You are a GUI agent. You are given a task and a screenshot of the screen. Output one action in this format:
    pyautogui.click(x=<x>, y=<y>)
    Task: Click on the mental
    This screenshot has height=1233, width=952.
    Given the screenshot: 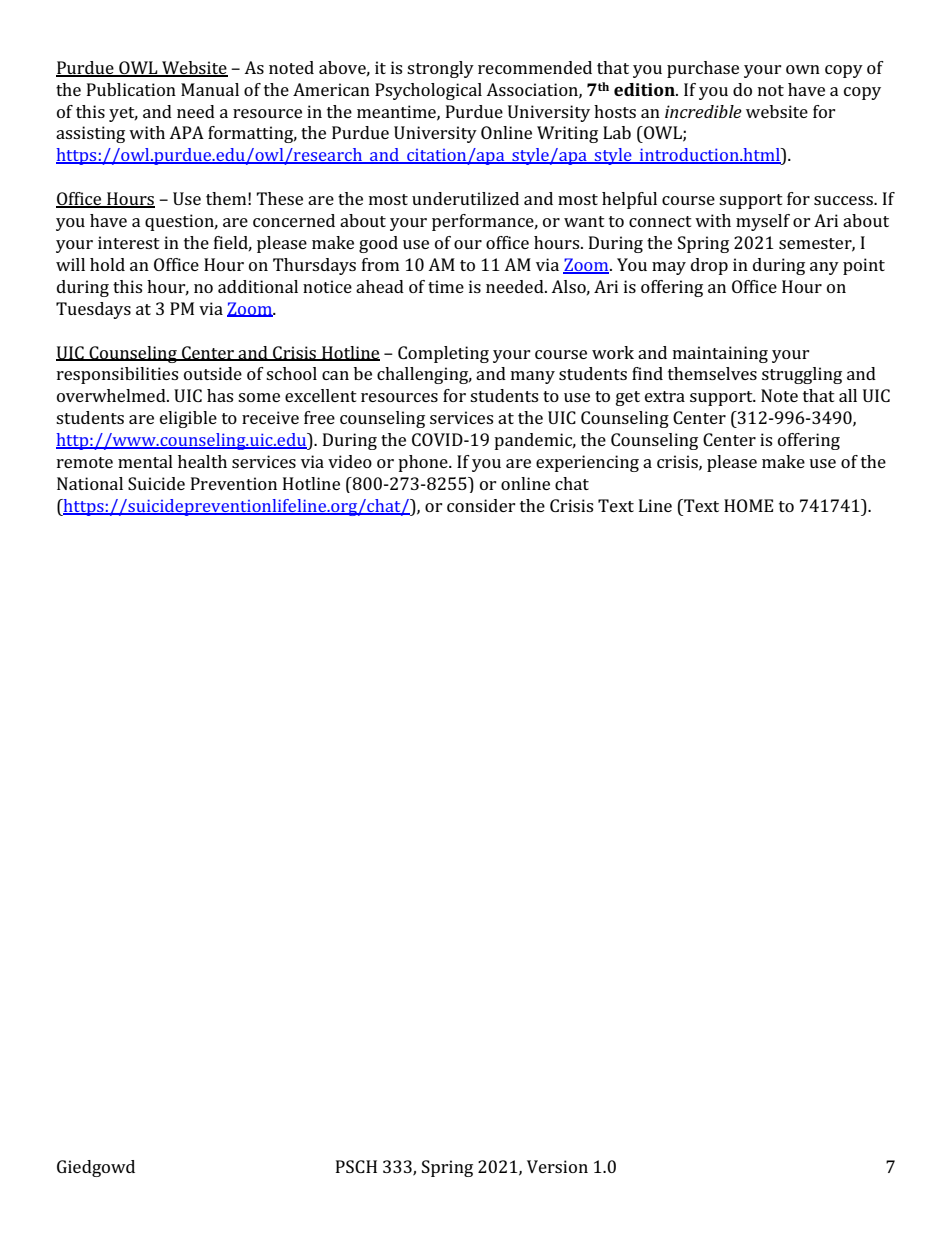 What is the action you would take?
    pyautogui.click(x=145, y=461)
